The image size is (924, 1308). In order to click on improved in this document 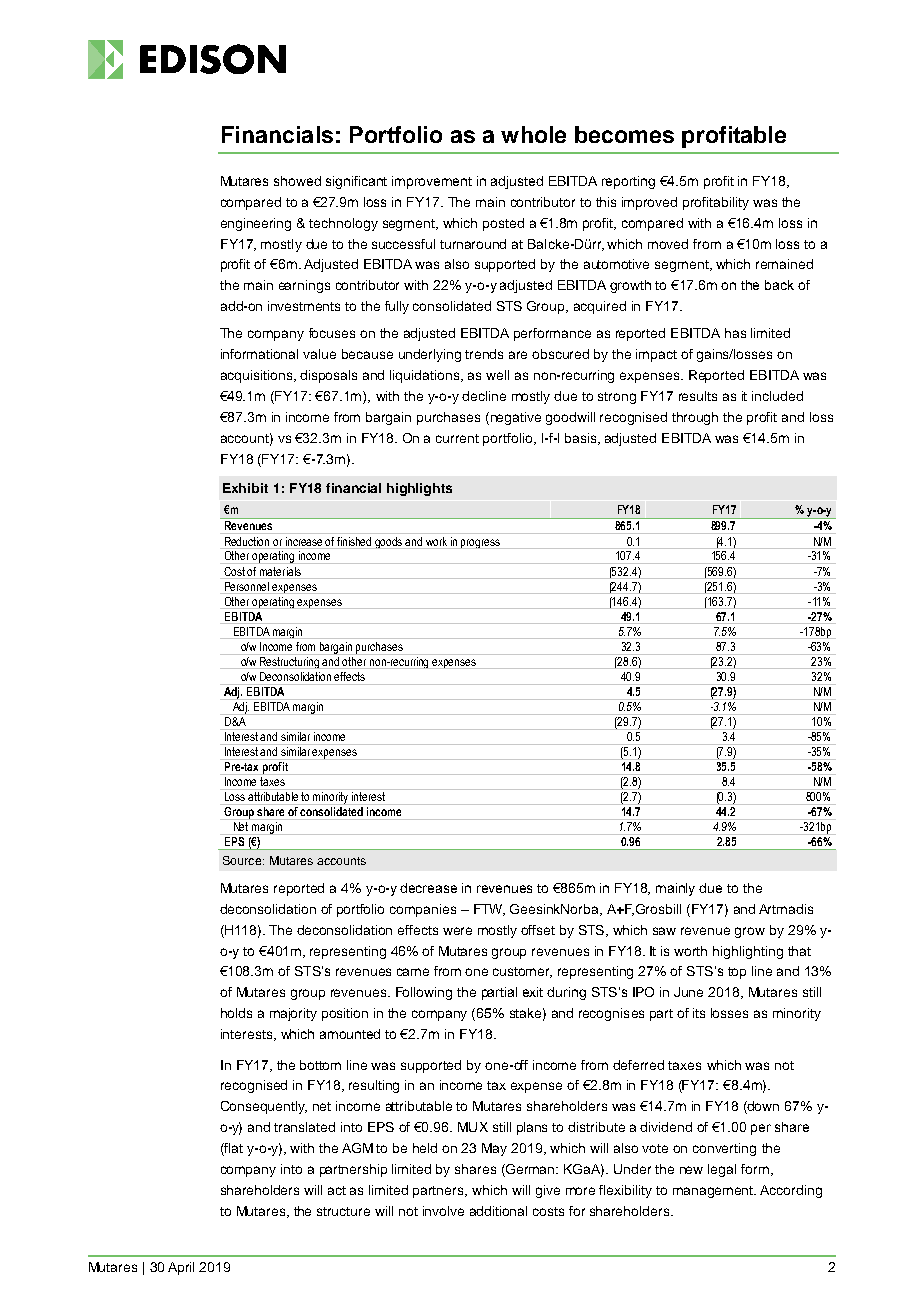, I will do `click(649, 203)`.
